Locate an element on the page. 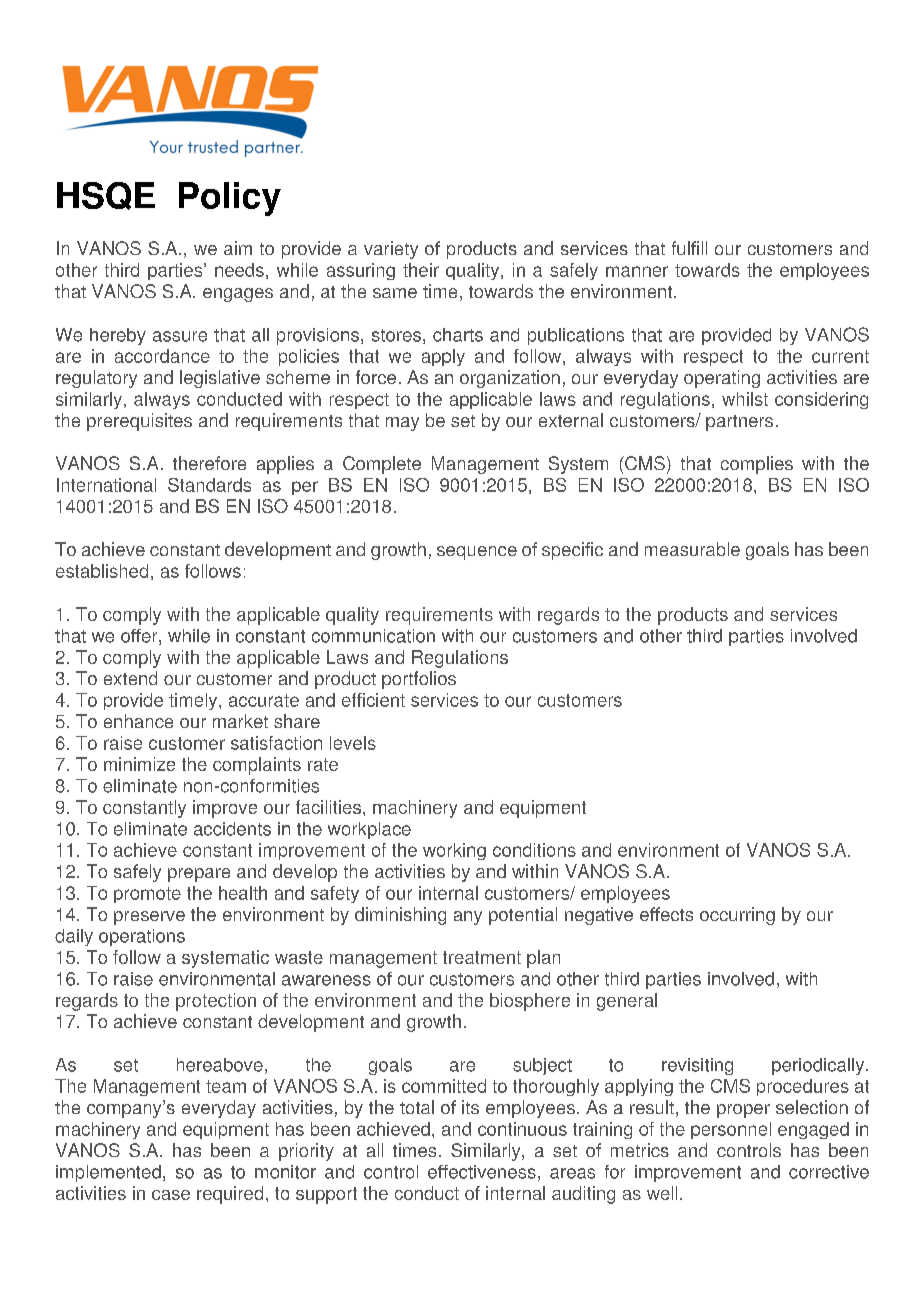  their is located at coordinates (421, 270).
